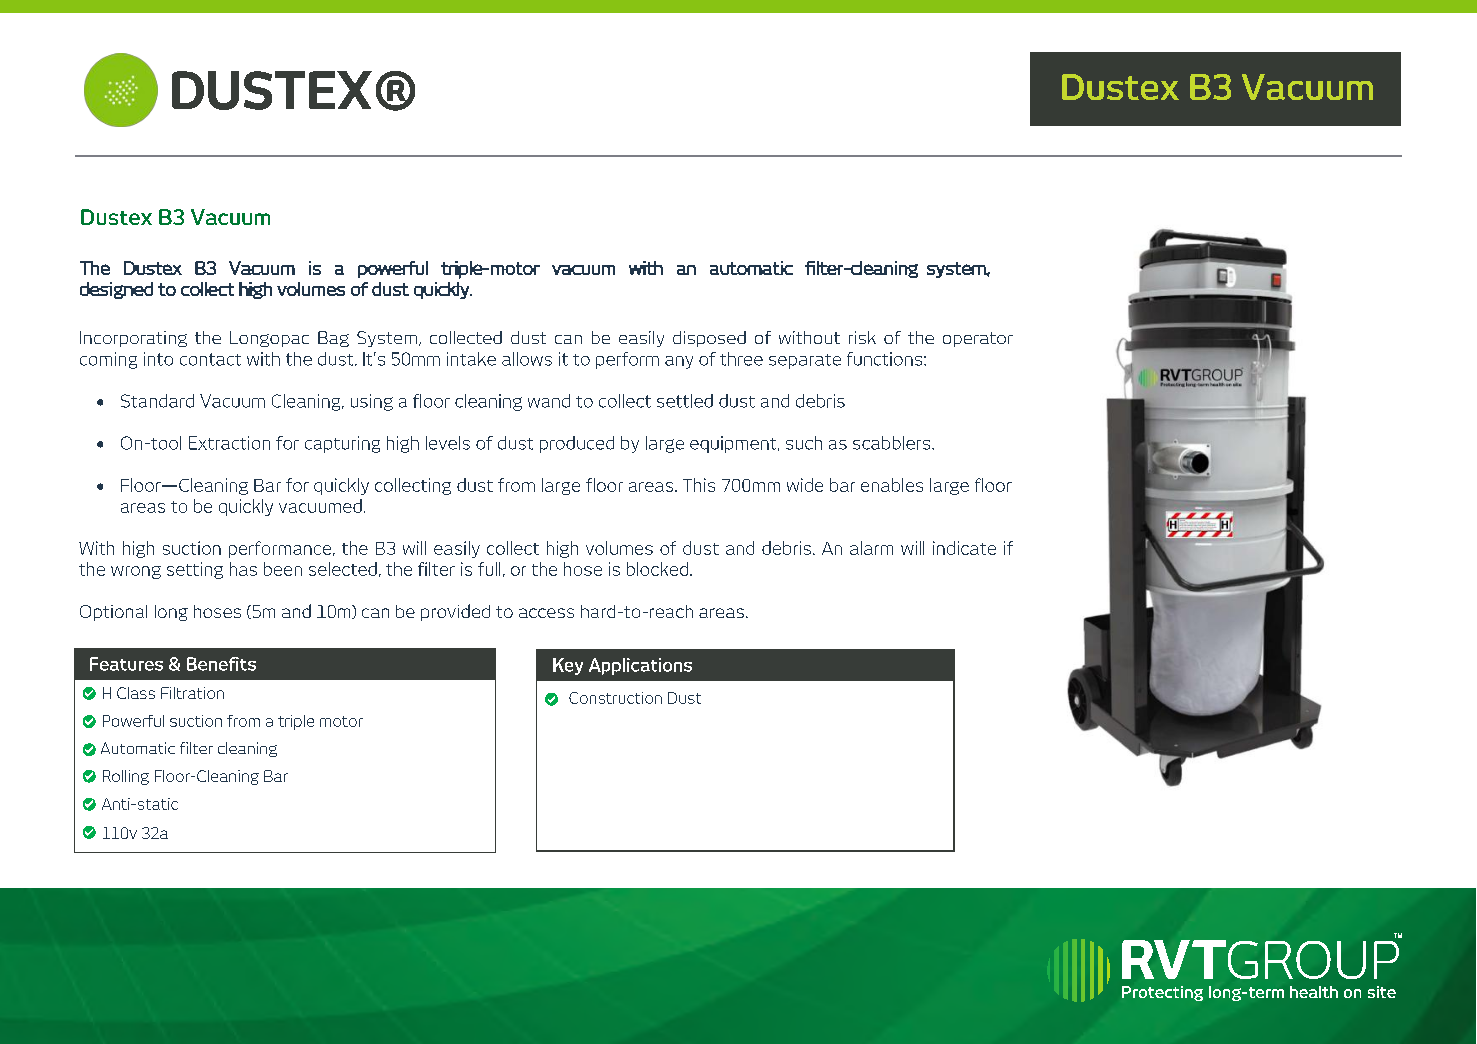  Describe the element at coordinates (862, 337) in the screenshot. I see `risk` at that location.
